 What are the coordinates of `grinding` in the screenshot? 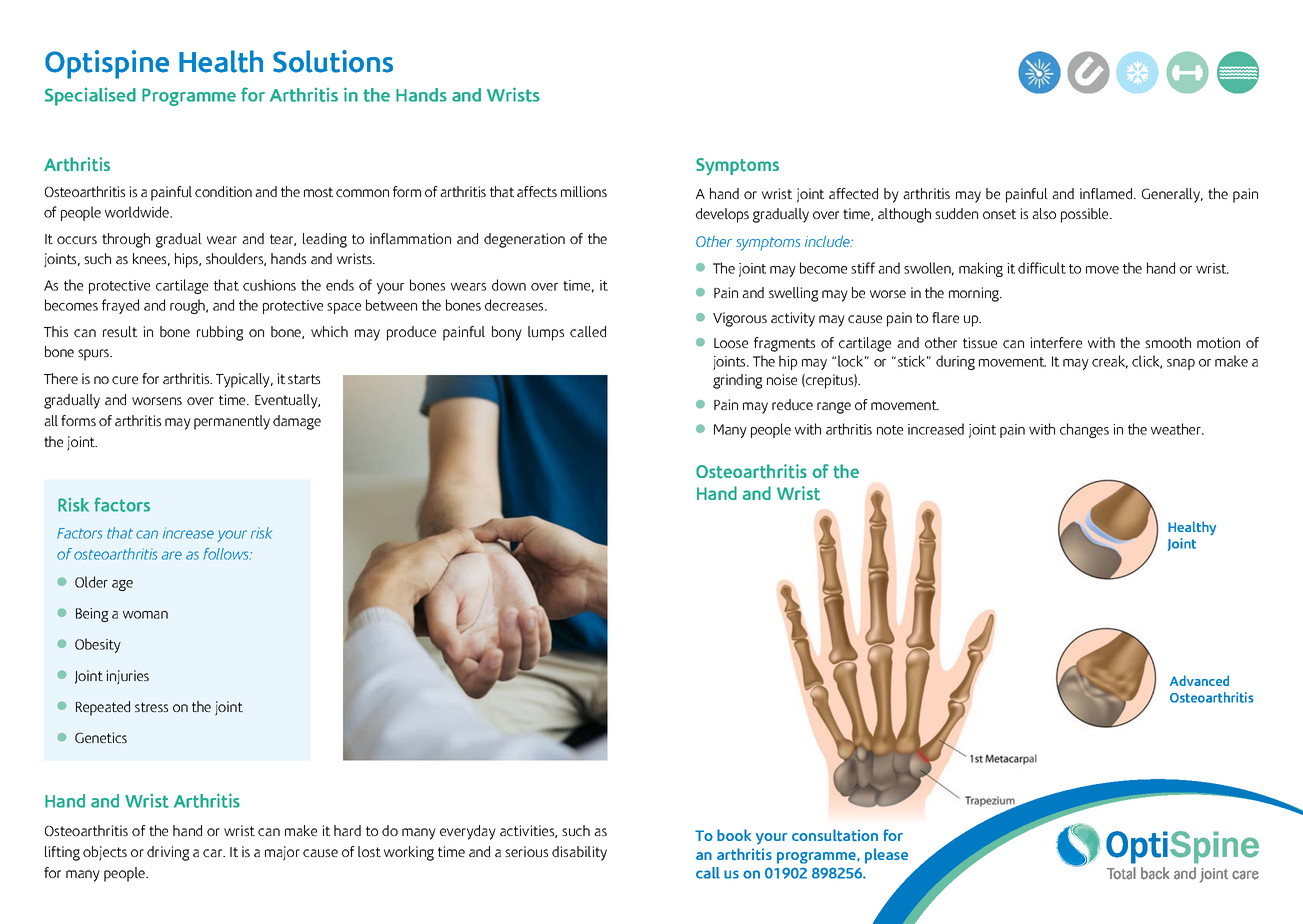 It's located at (737, 381).
